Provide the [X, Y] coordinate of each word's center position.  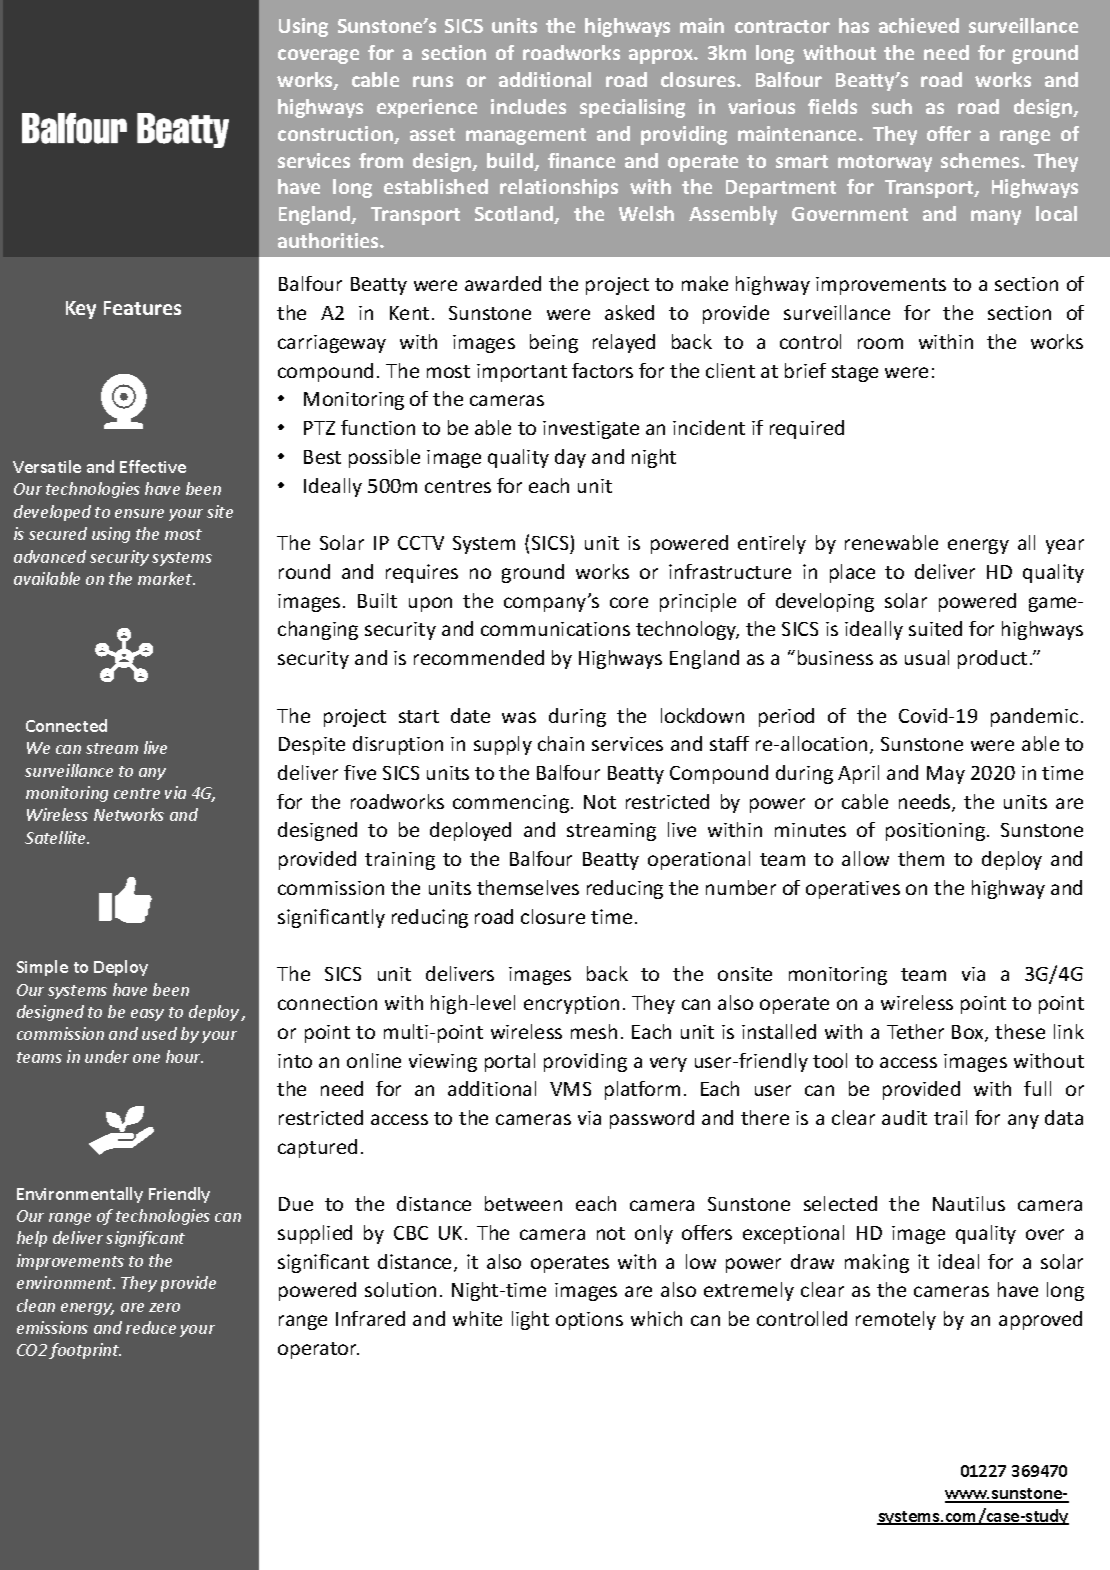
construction [336, 135]
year [1065, 546]
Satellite [57, 837]
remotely [896, 1320]
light [530, 1320]
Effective [153, 466]
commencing [512, 804]
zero [164, 1307]
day [570, 458]
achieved [919, 25]
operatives [853, 890]
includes [528, 106]
